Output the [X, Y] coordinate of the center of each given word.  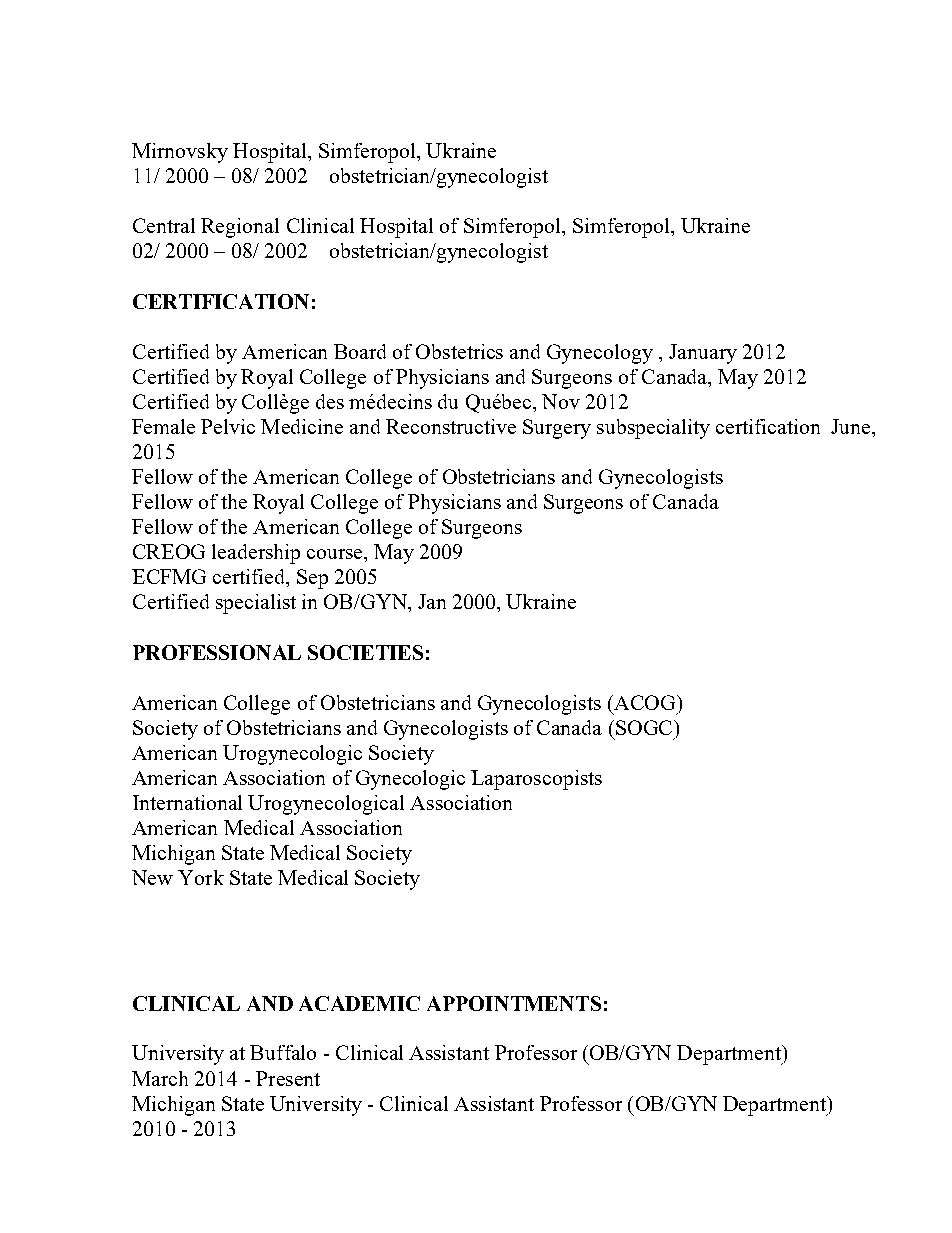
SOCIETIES [365, 652]
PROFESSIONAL [217, 652]
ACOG [646, 702]
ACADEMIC [359, 1003]
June [852, 426]
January [703, 354]
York [201, 877]
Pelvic [228, 426]
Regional [240, 228]
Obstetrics [459, 351]
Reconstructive [451, 426]
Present [288, 1078]
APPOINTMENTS [514, 1003]
